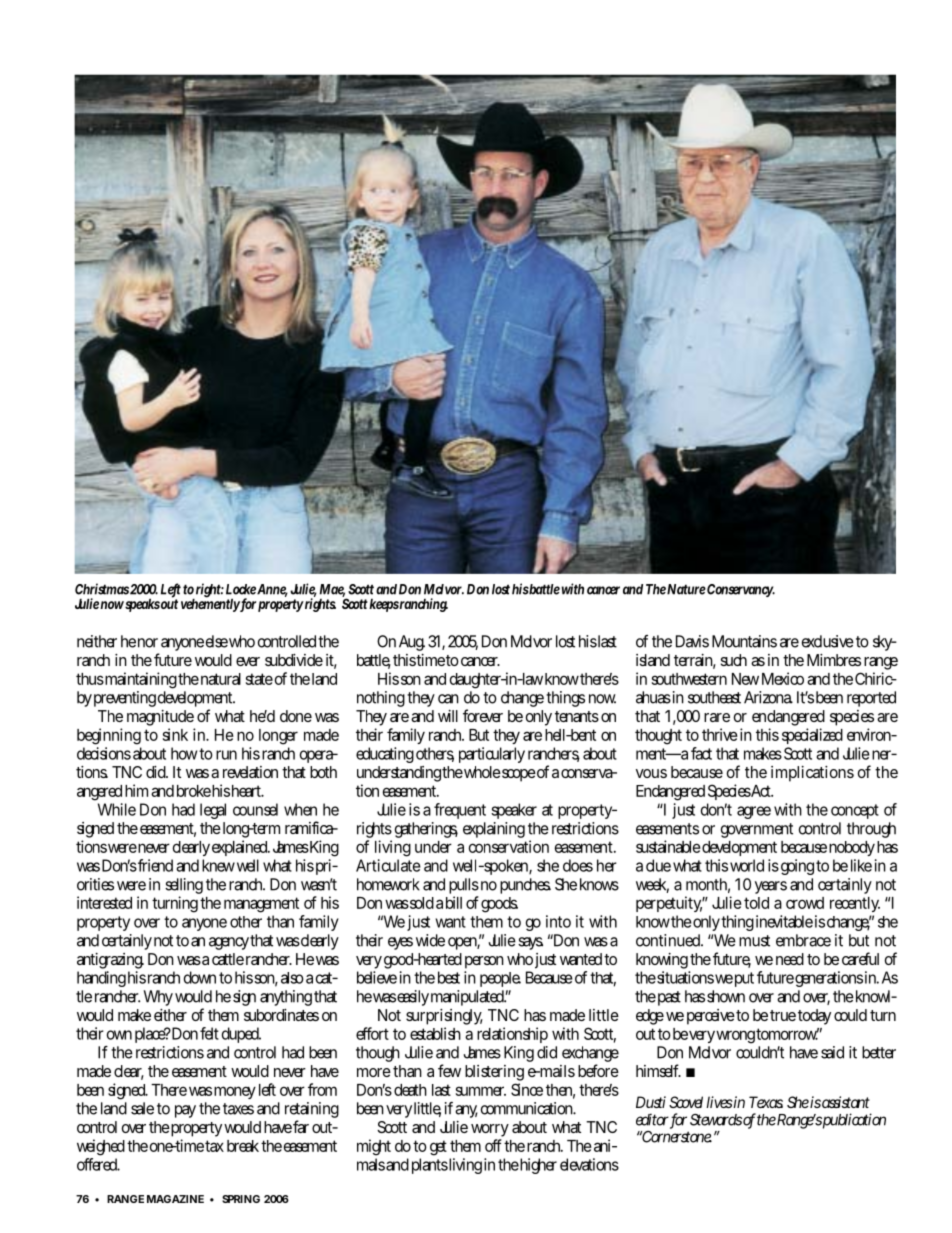  Describe the element at coordinates (538, 1166) in the document. I see `higher` at that location.
